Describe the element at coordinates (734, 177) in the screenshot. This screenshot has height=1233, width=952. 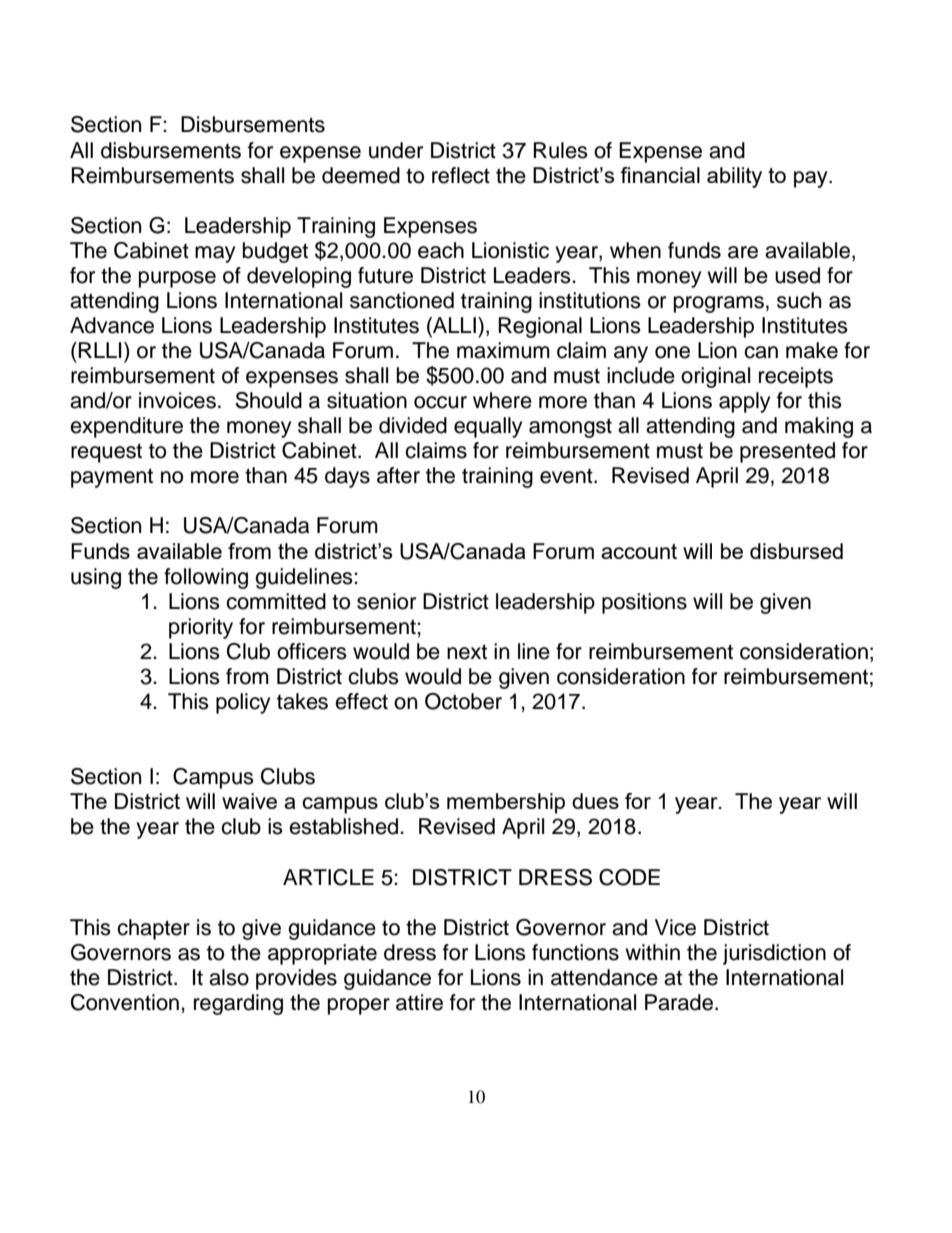
I see `ability` at that location.
